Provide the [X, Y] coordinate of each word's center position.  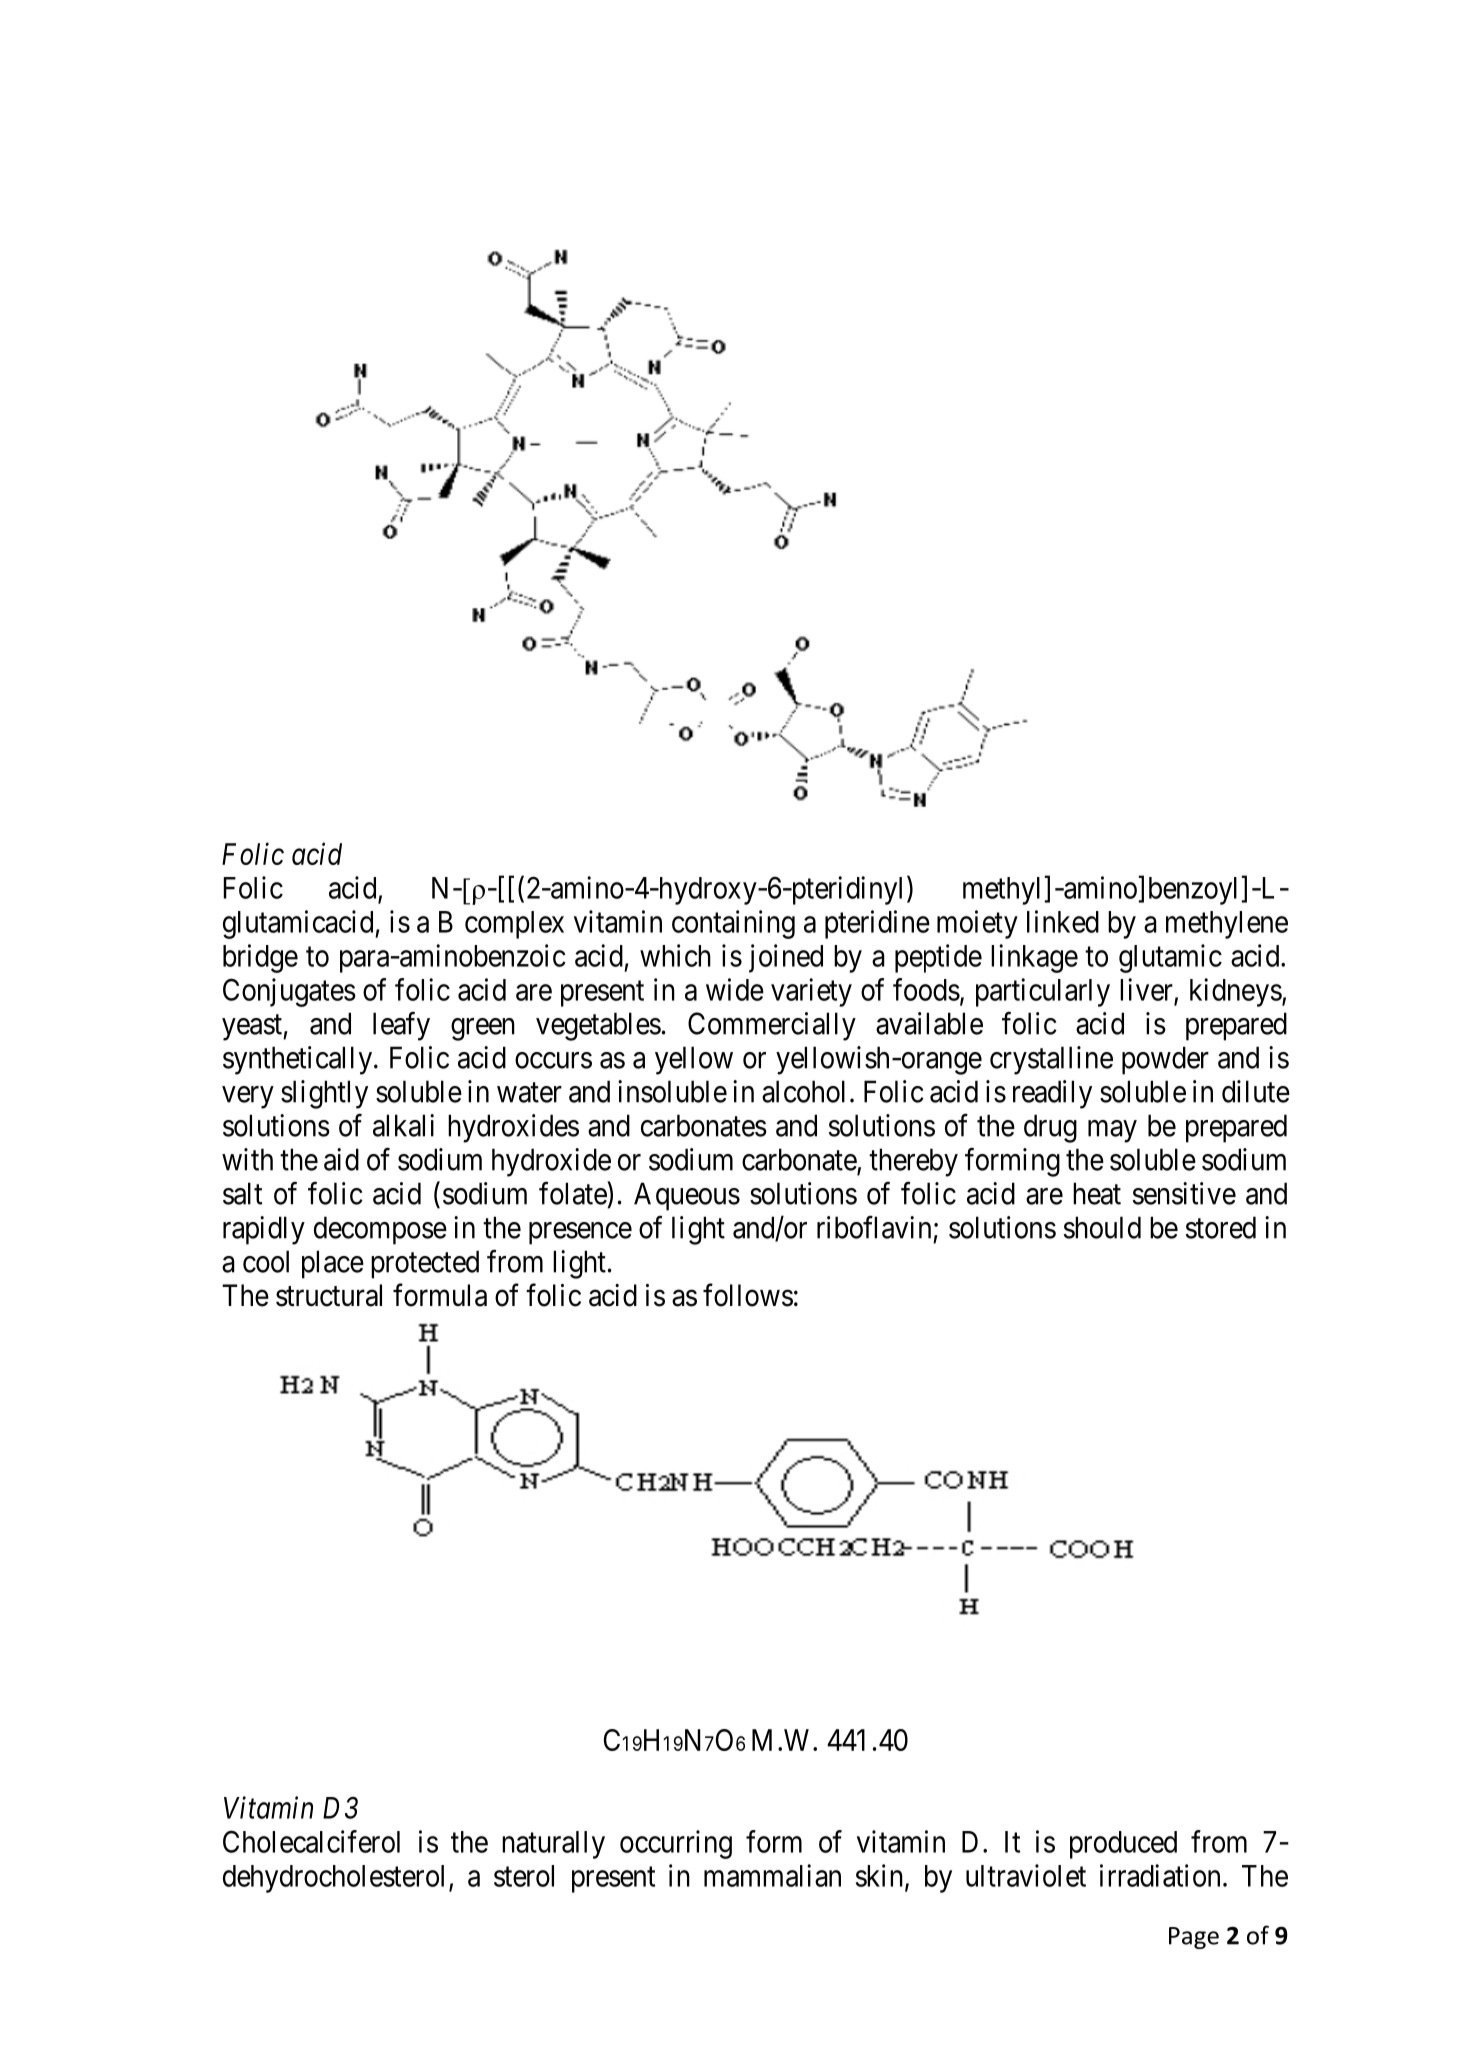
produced [1123, 1845]
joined [786, 958]
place [333, 1264]
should [1102, 1227]
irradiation [1160, 1875]
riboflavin [874, 1227]
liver [1146, 989]
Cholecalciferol [311, 1841]
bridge [260, 958]
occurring [676, 1844]
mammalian [772, 1875]
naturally [553, 1845]
